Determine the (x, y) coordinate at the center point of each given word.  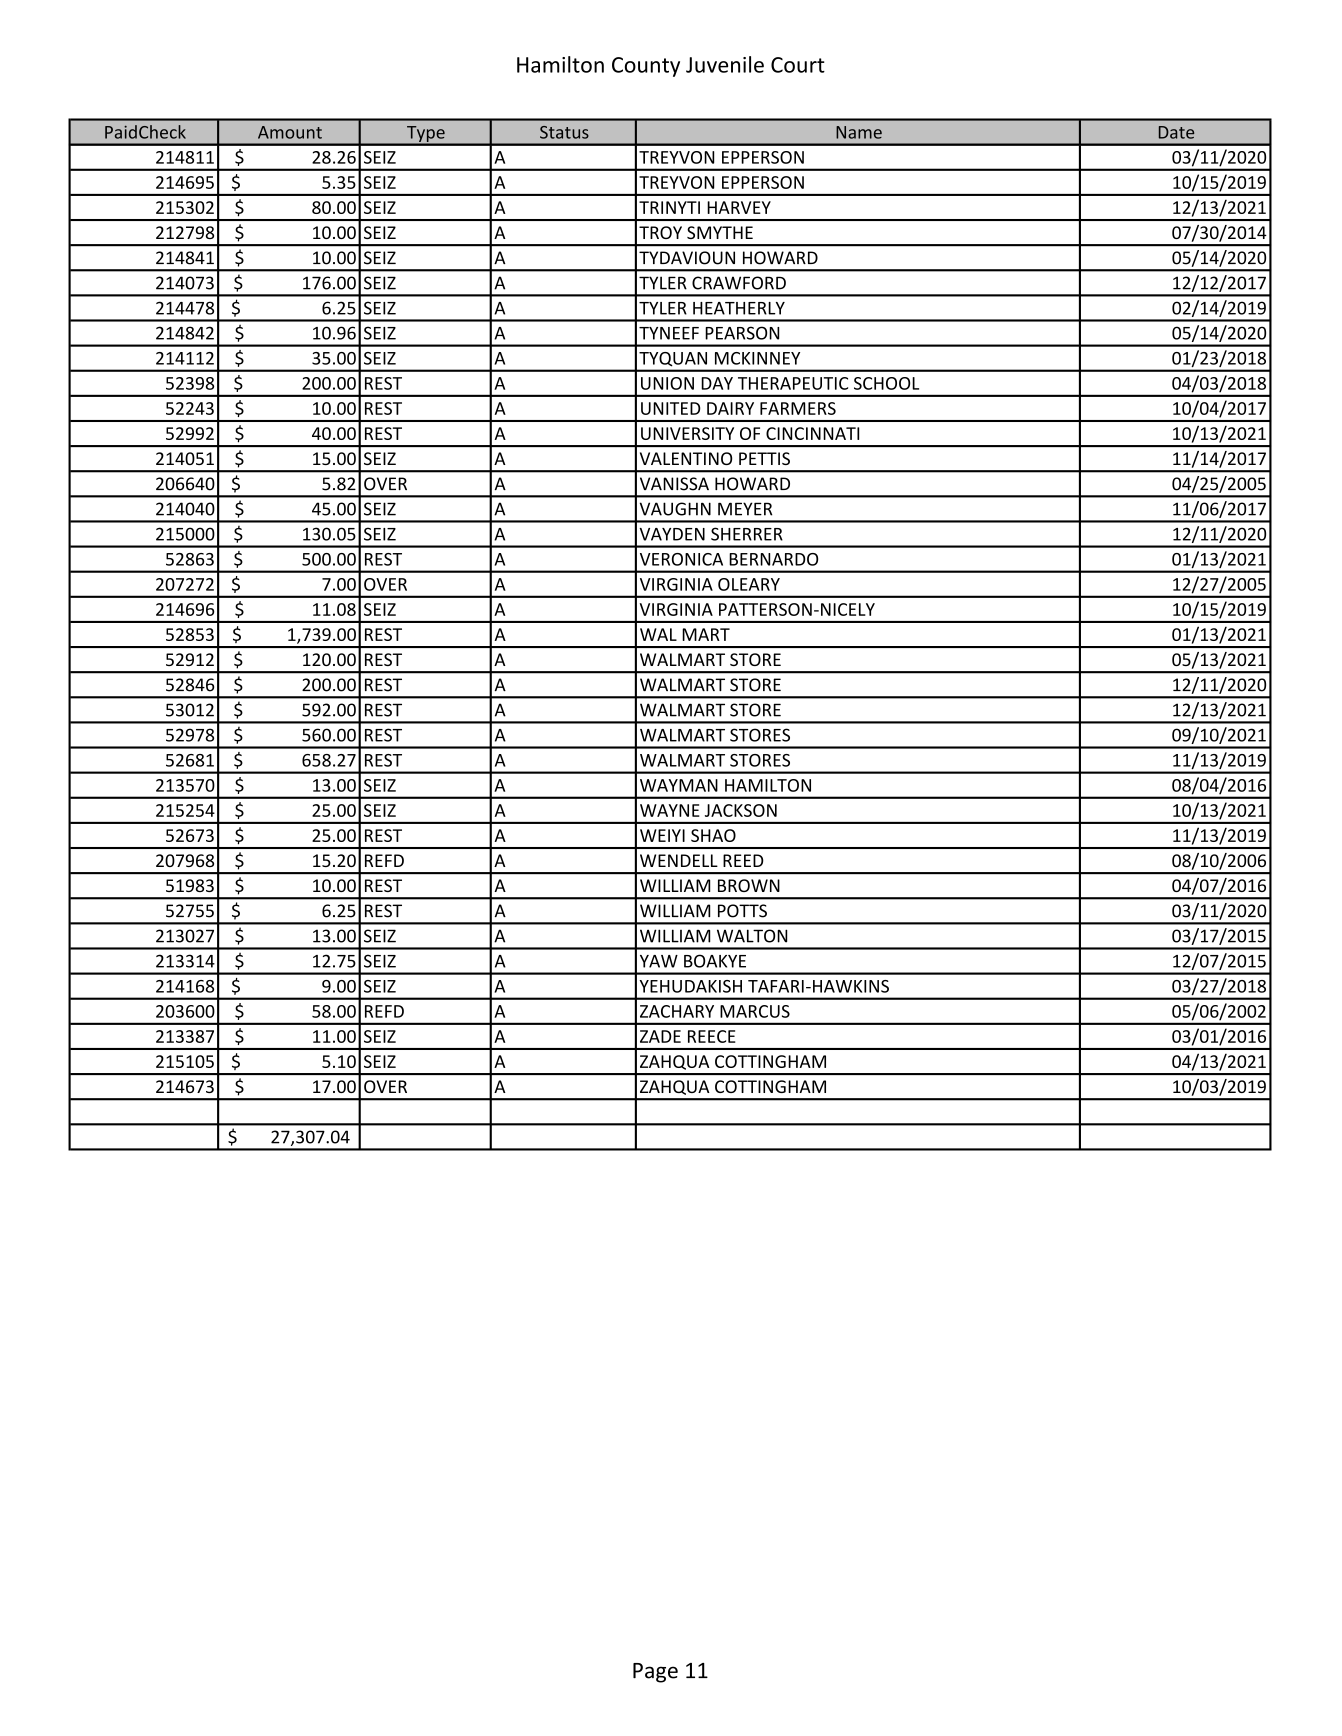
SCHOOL (886, 383)
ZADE (660, 1036)
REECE (712, 1036)
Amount (290, 132)
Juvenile (725, 64)
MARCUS (755, 1011)
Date (1176, 132)
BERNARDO (773, 559)
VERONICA (681, 559)
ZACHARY (677, 1011)
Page (655, 1673)
